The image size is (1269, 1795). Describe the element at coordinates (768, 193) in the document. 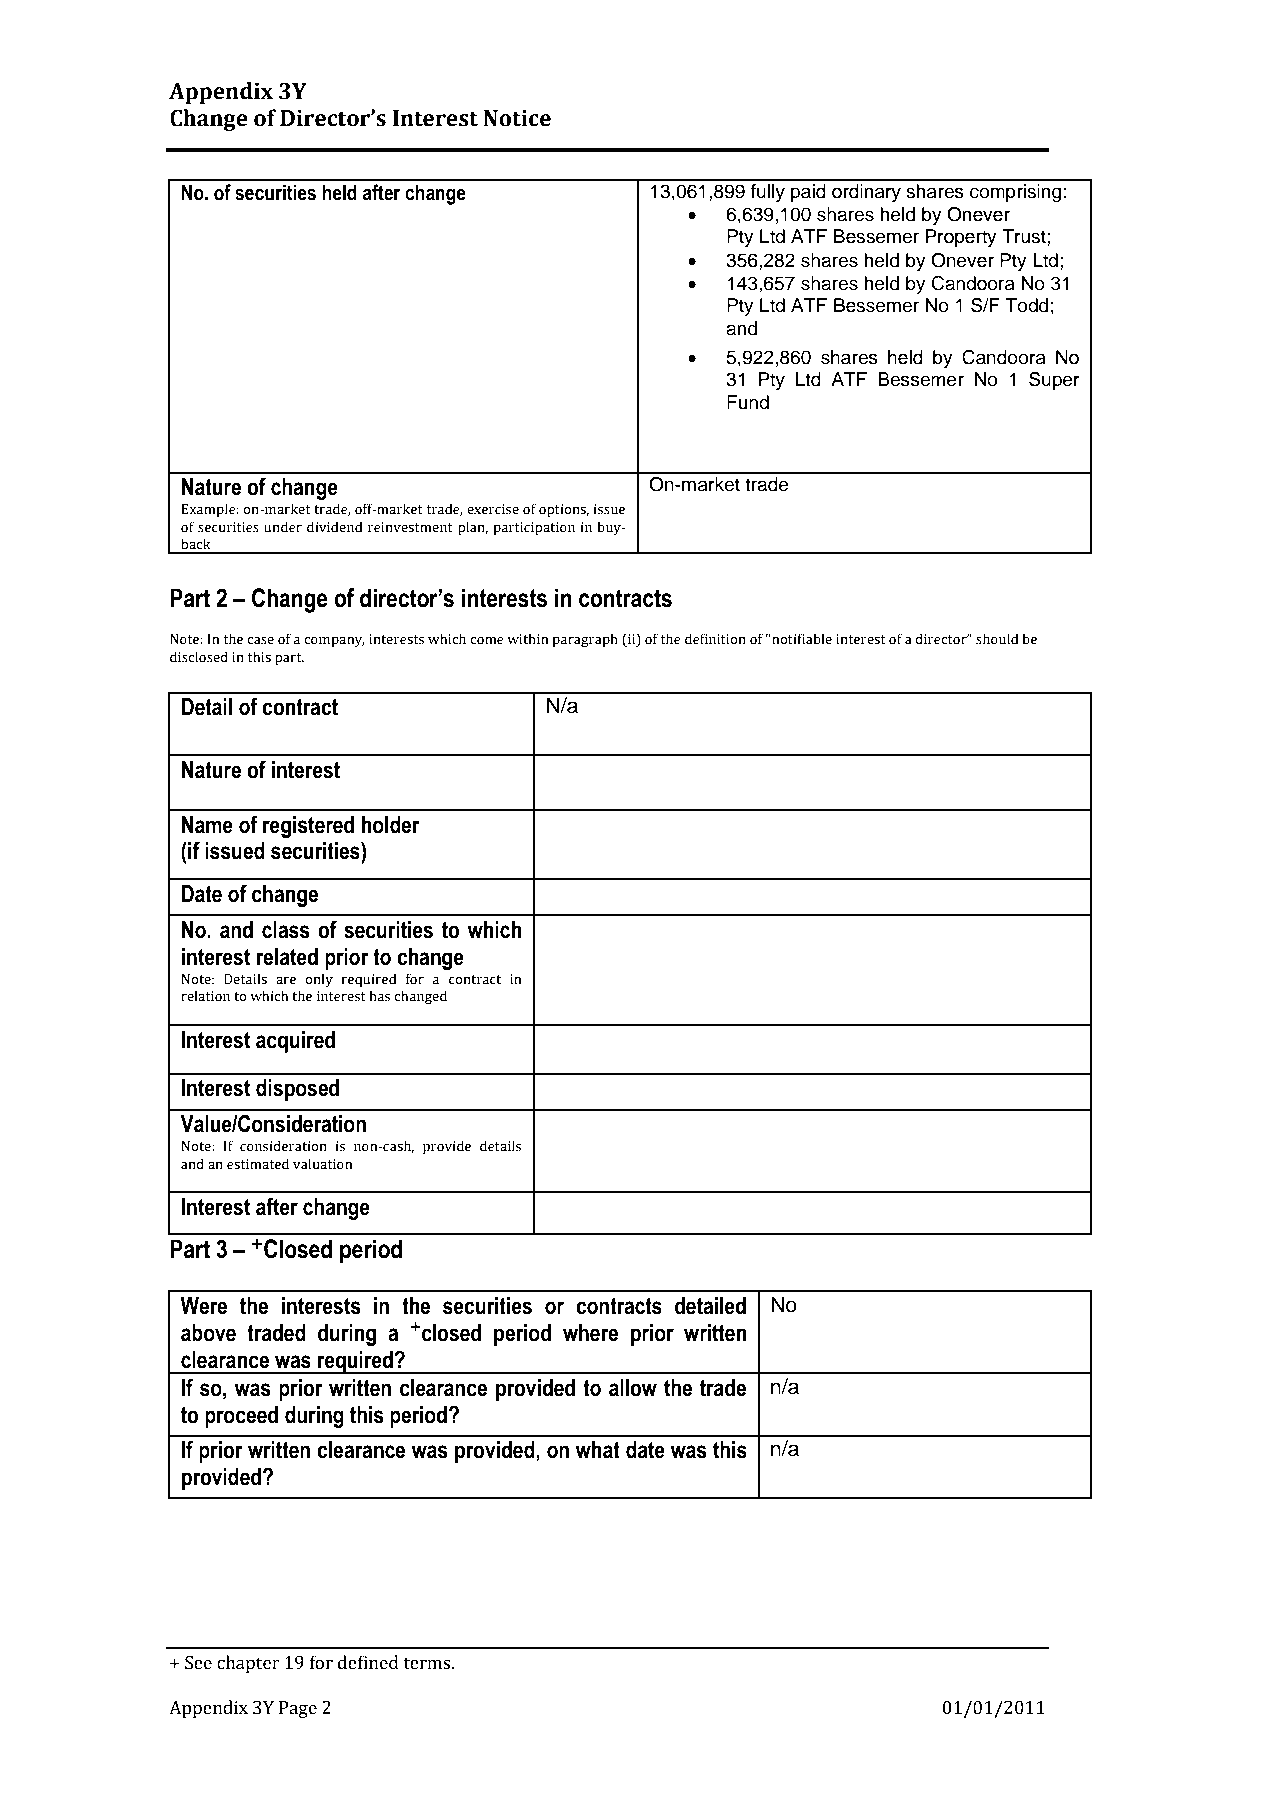

I see `fully` at that location.
